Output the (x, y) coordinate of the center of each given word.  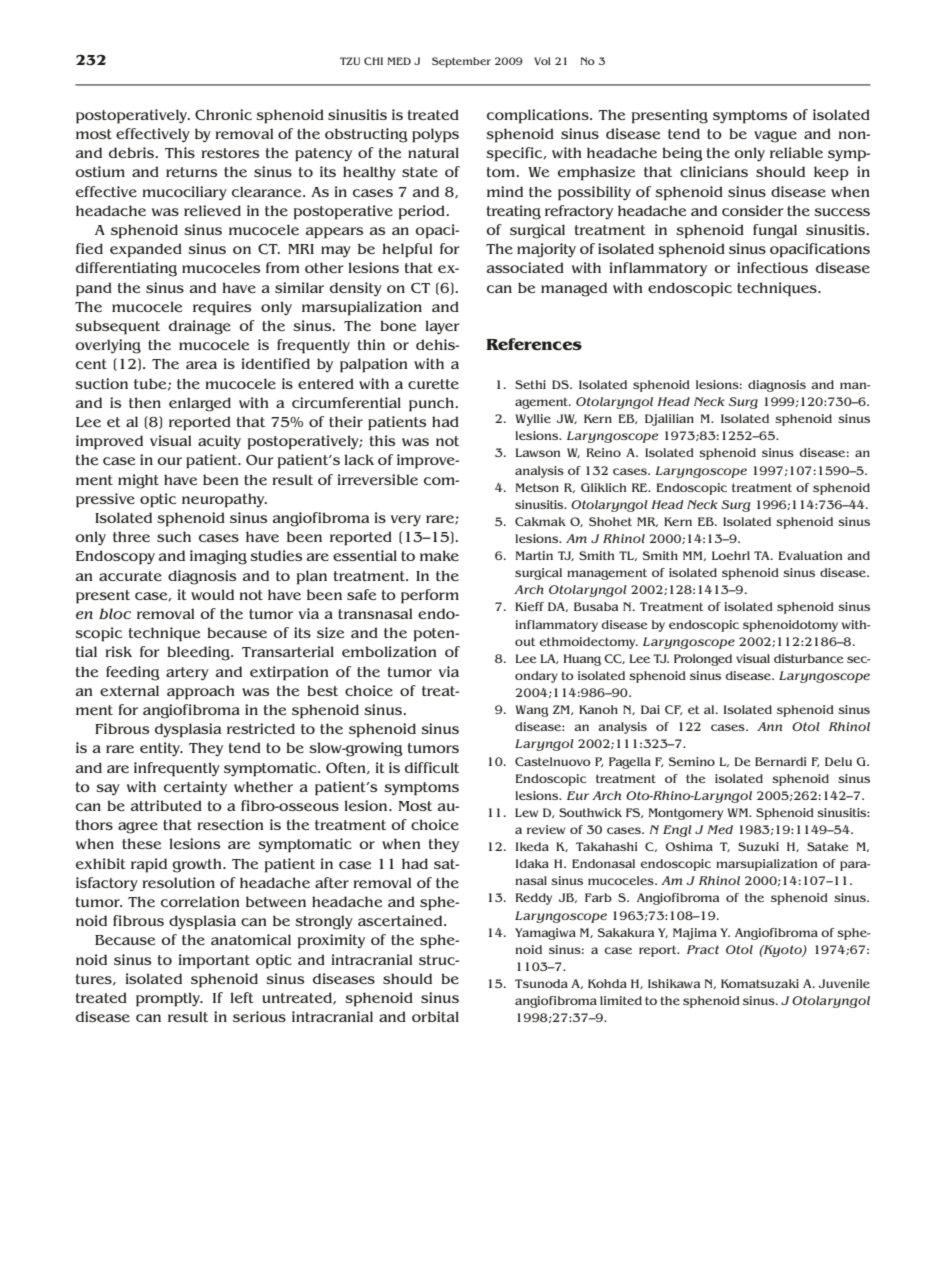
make (439, 555)
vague (775, 137)
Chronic (223, 114)
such (174, 536)
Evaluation (810, 555)
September (461, 62)
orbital (435, 1016)
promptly (169, 999)
